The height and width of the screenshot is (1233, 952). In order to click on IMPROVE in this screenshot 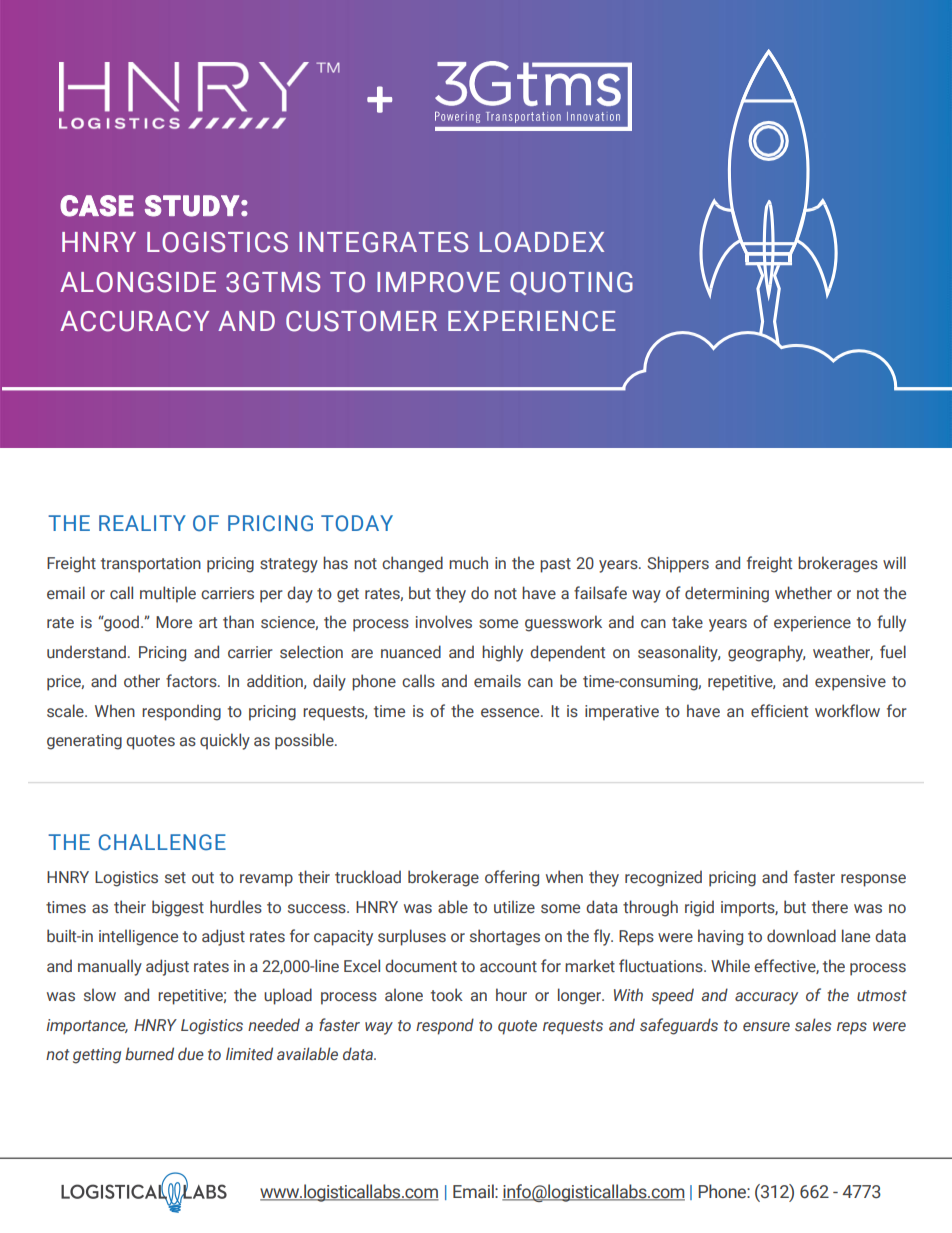, I will do `click(438, 282)`.
